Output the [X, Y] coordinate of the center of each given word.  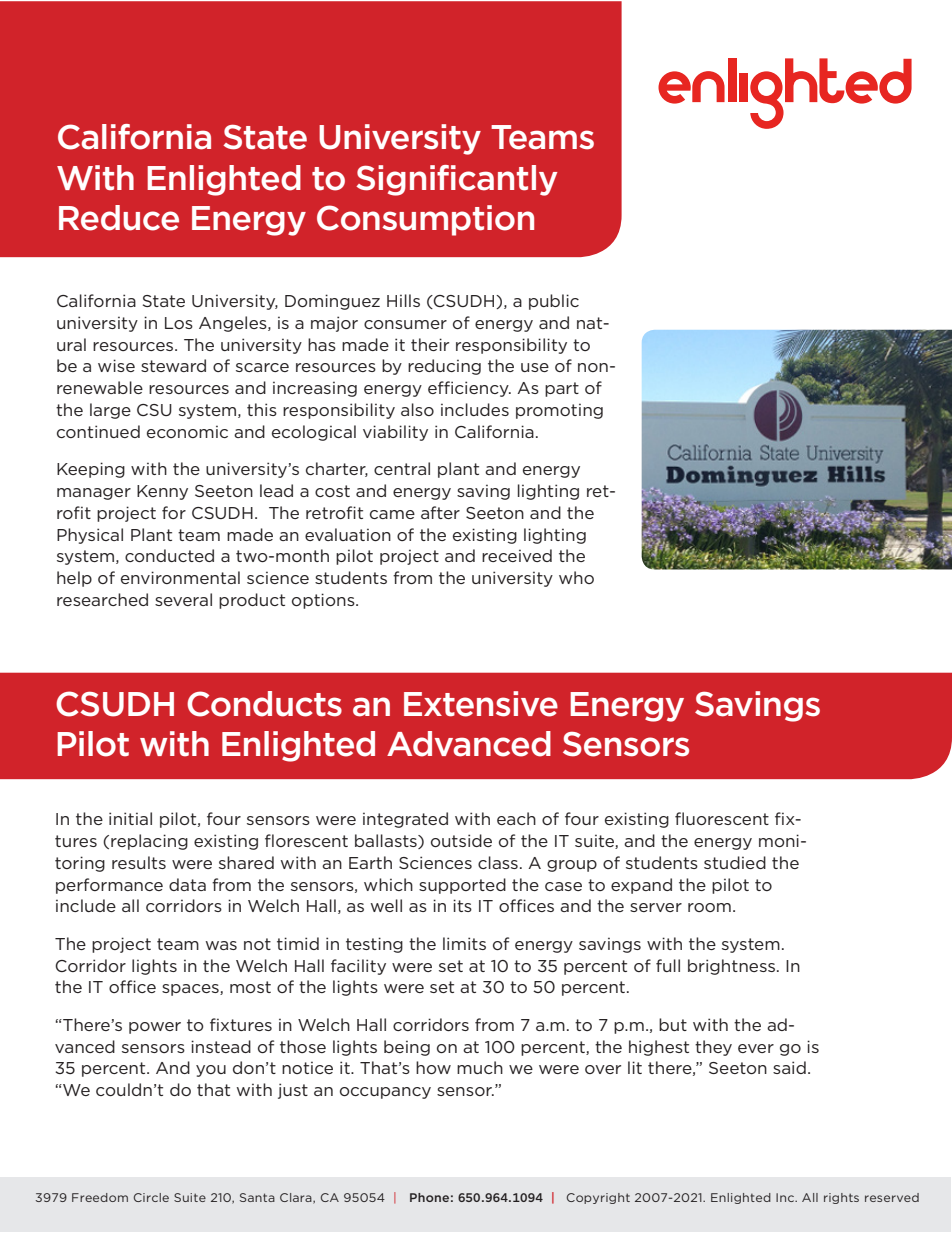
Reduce [119, 218]
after [440, 512]
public [554, 302]
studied [735, 862]
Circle [151, 1197]
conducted [169, 555]
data [187, 884]
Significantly [456, 180]
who [576, 577]
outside [461, 840]
